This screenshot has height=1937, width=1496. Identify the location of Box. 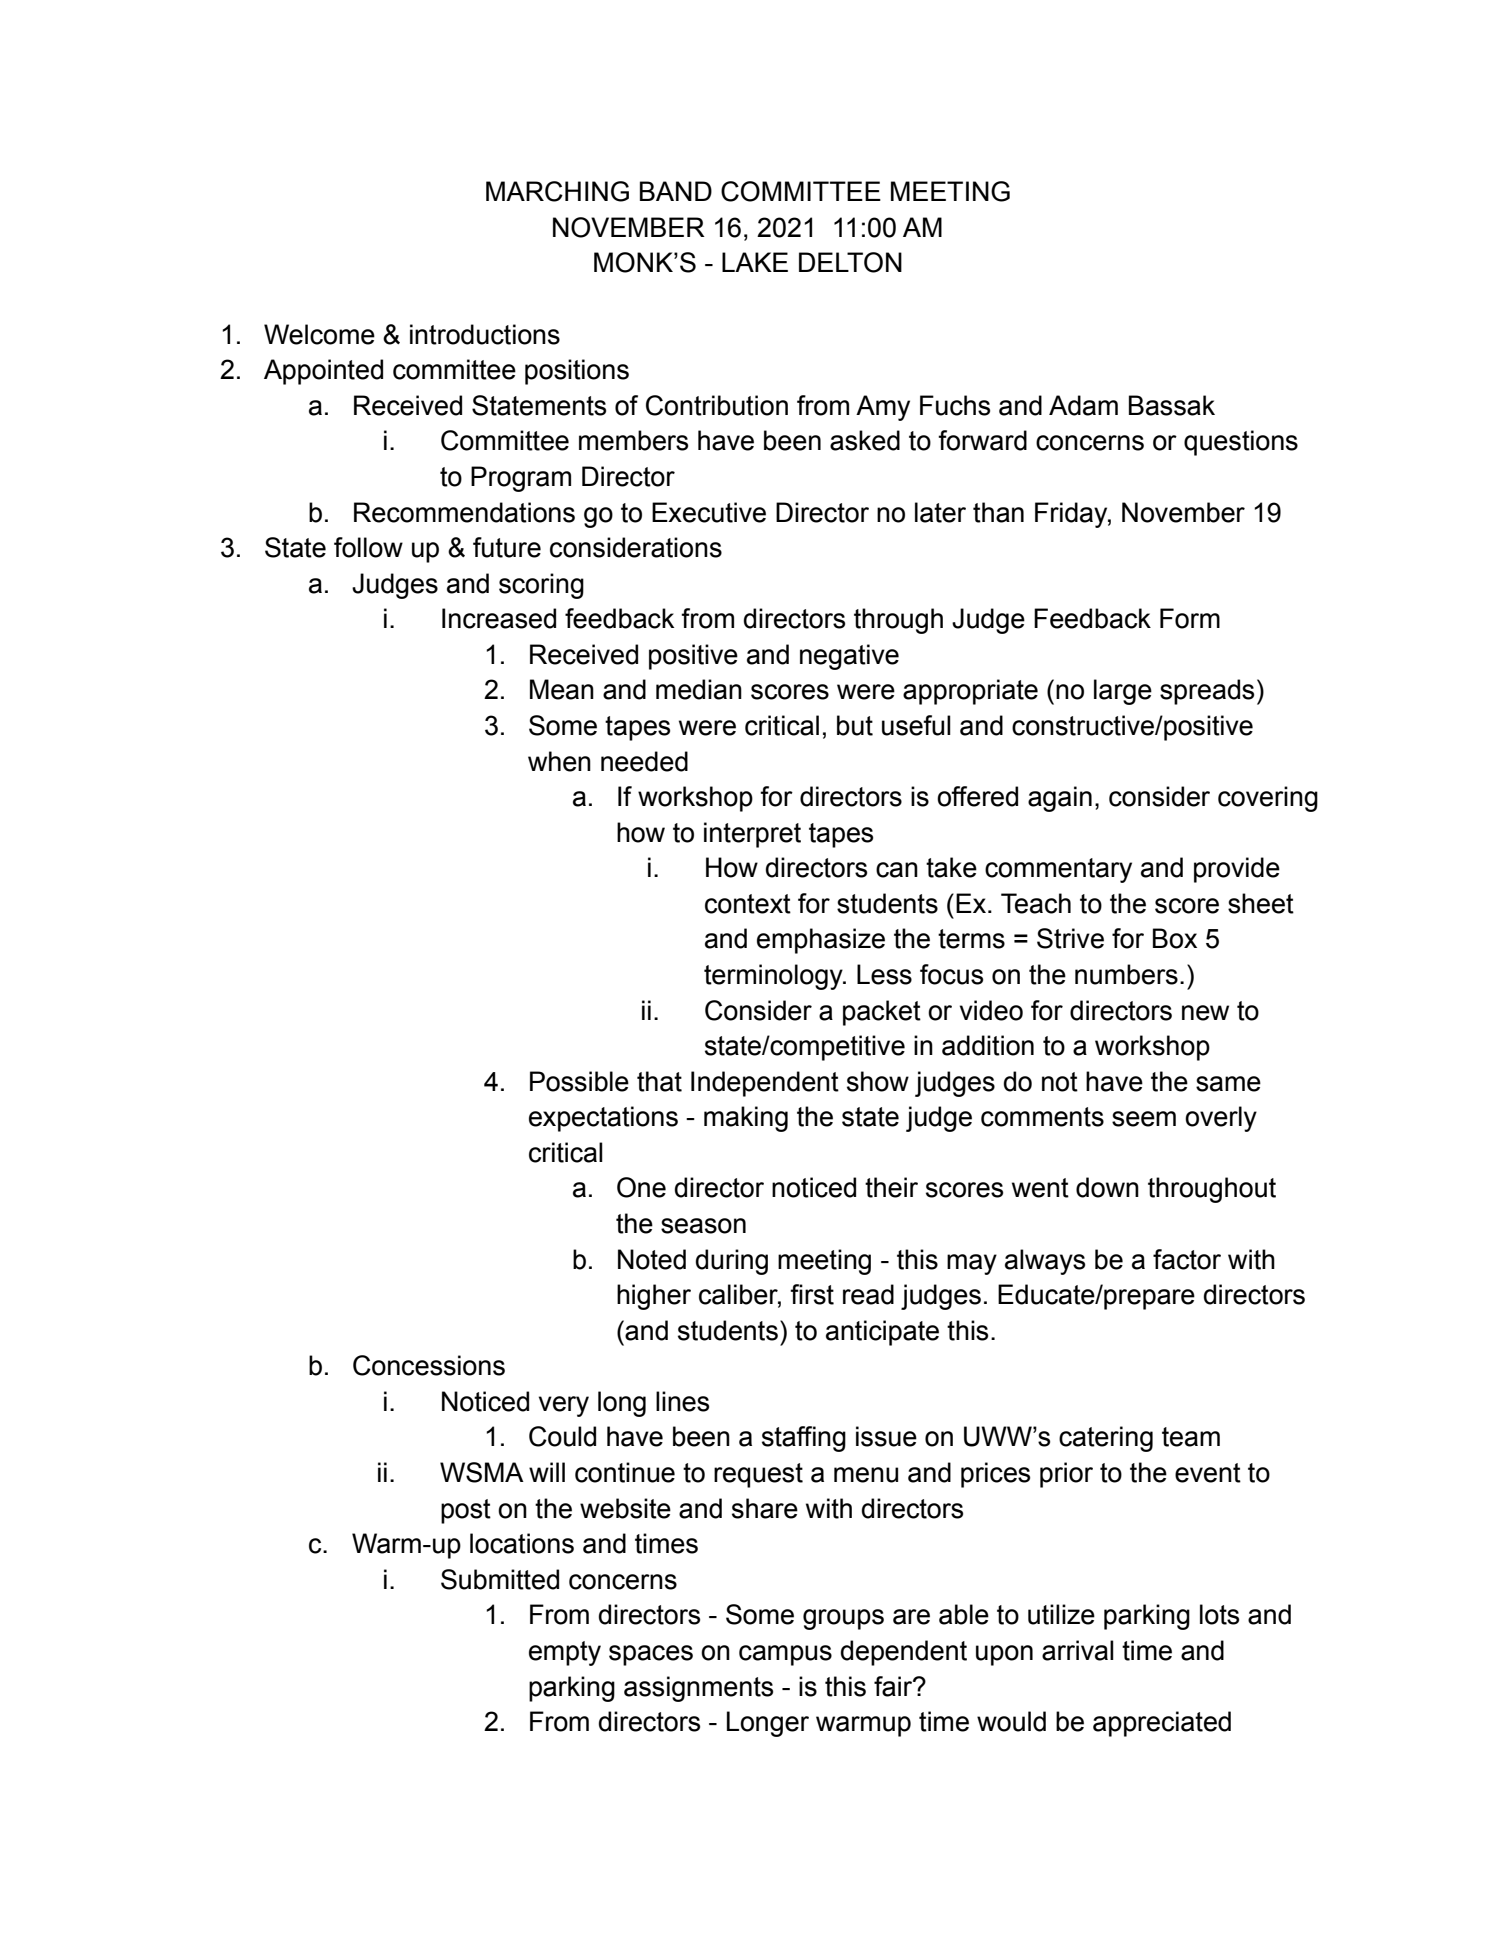
(1175, 938).
